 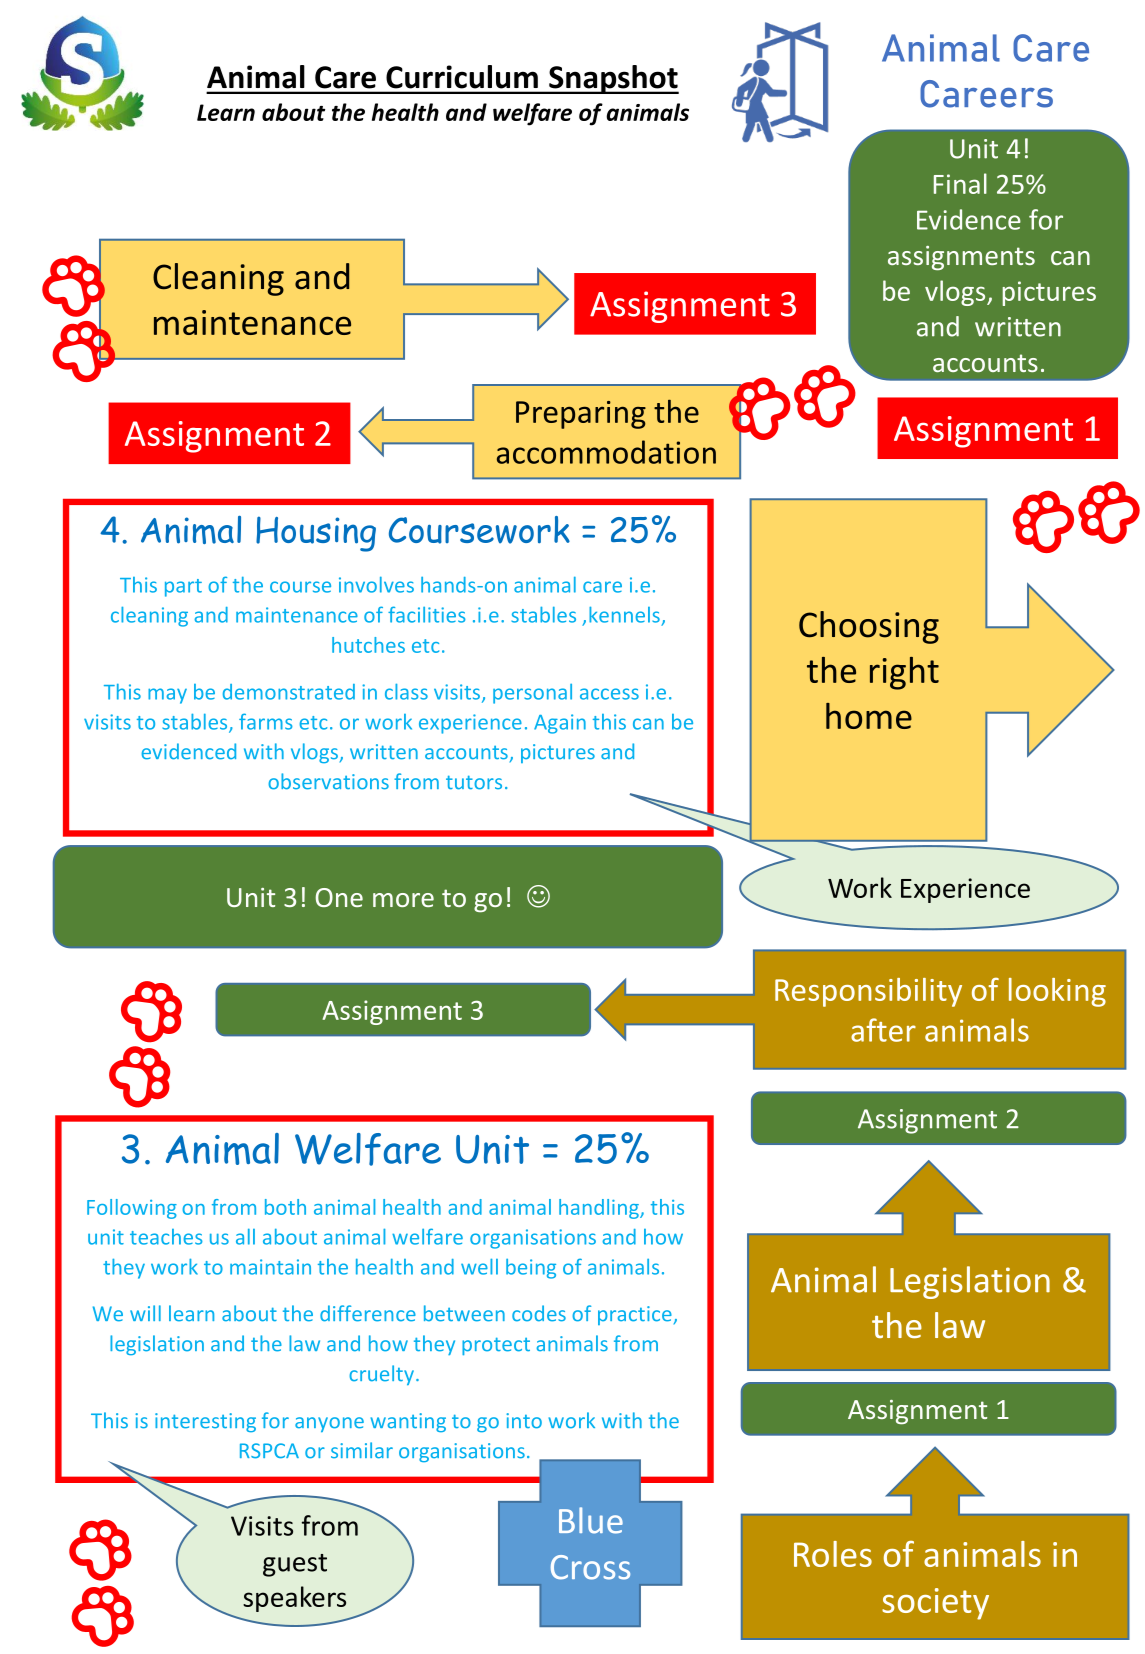 I want to click on Final, so click(x=960, y=183).
